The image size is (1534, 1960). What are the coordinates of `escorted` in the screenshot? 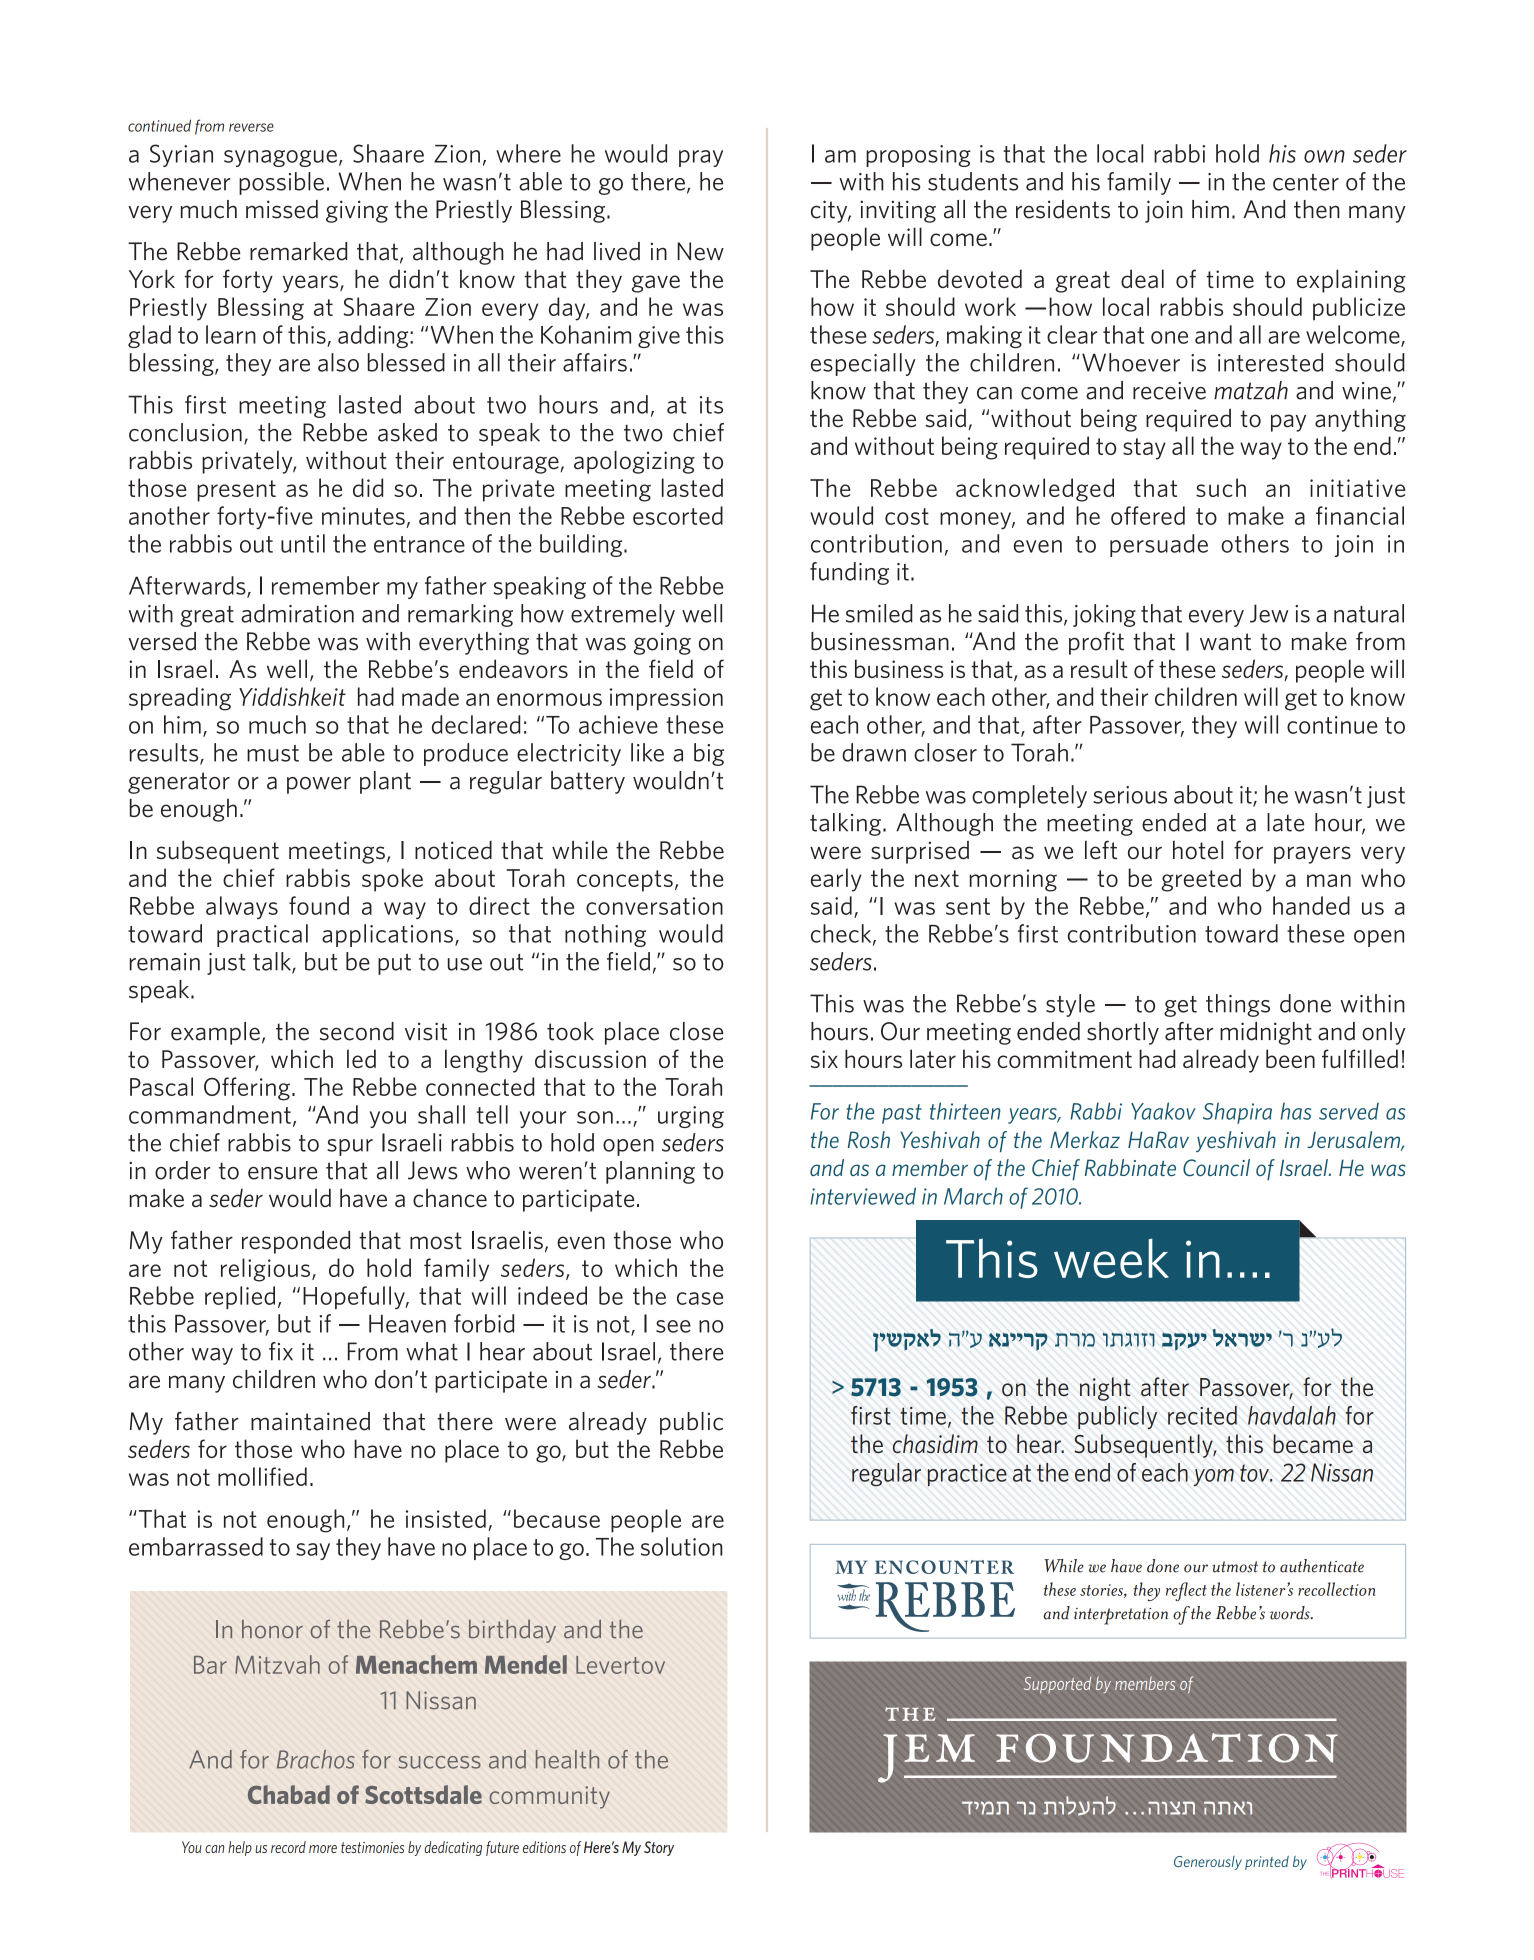 It's located at (678, 515).
